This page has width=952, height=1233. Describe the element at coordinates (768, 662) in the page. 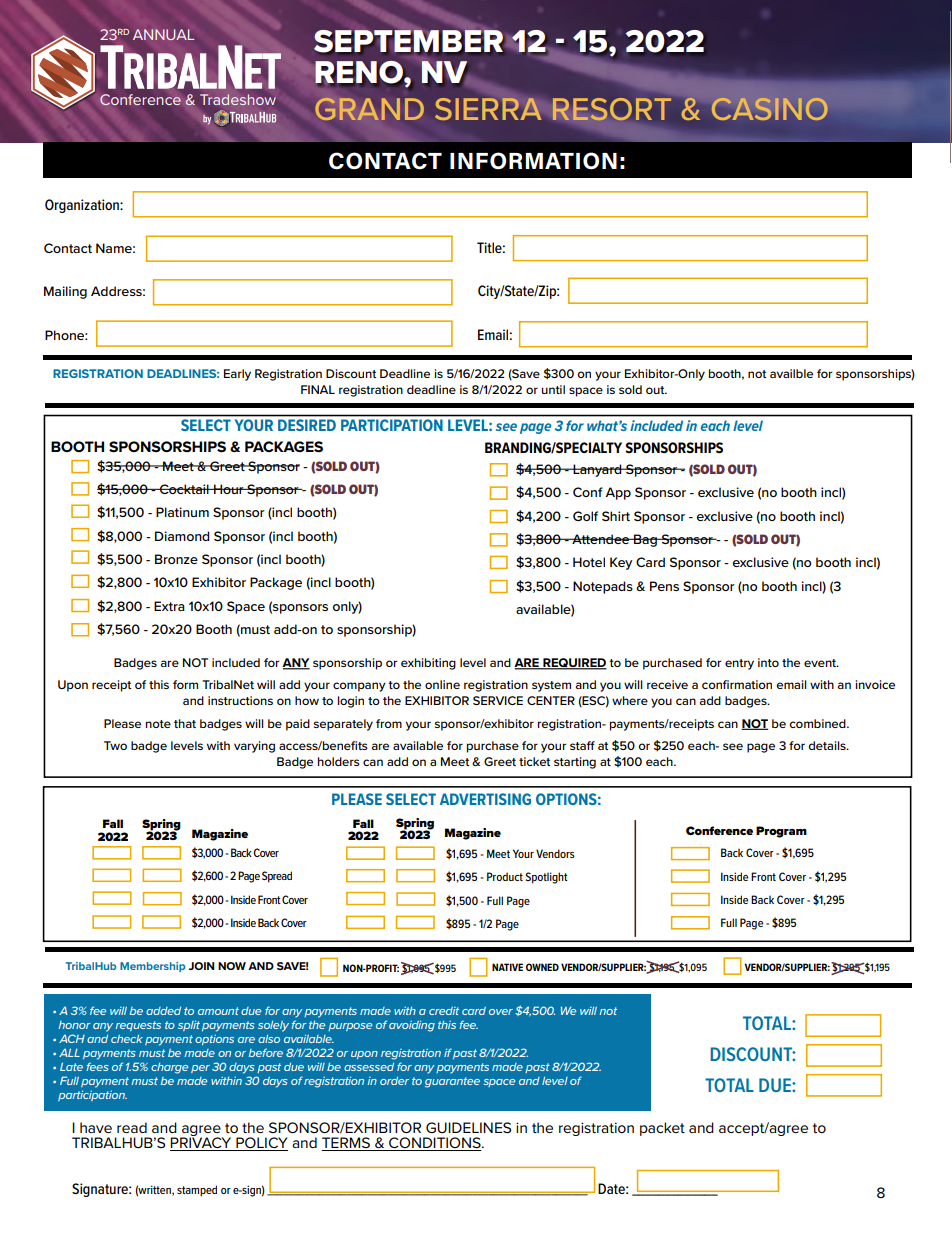

I see `into` at that location.
